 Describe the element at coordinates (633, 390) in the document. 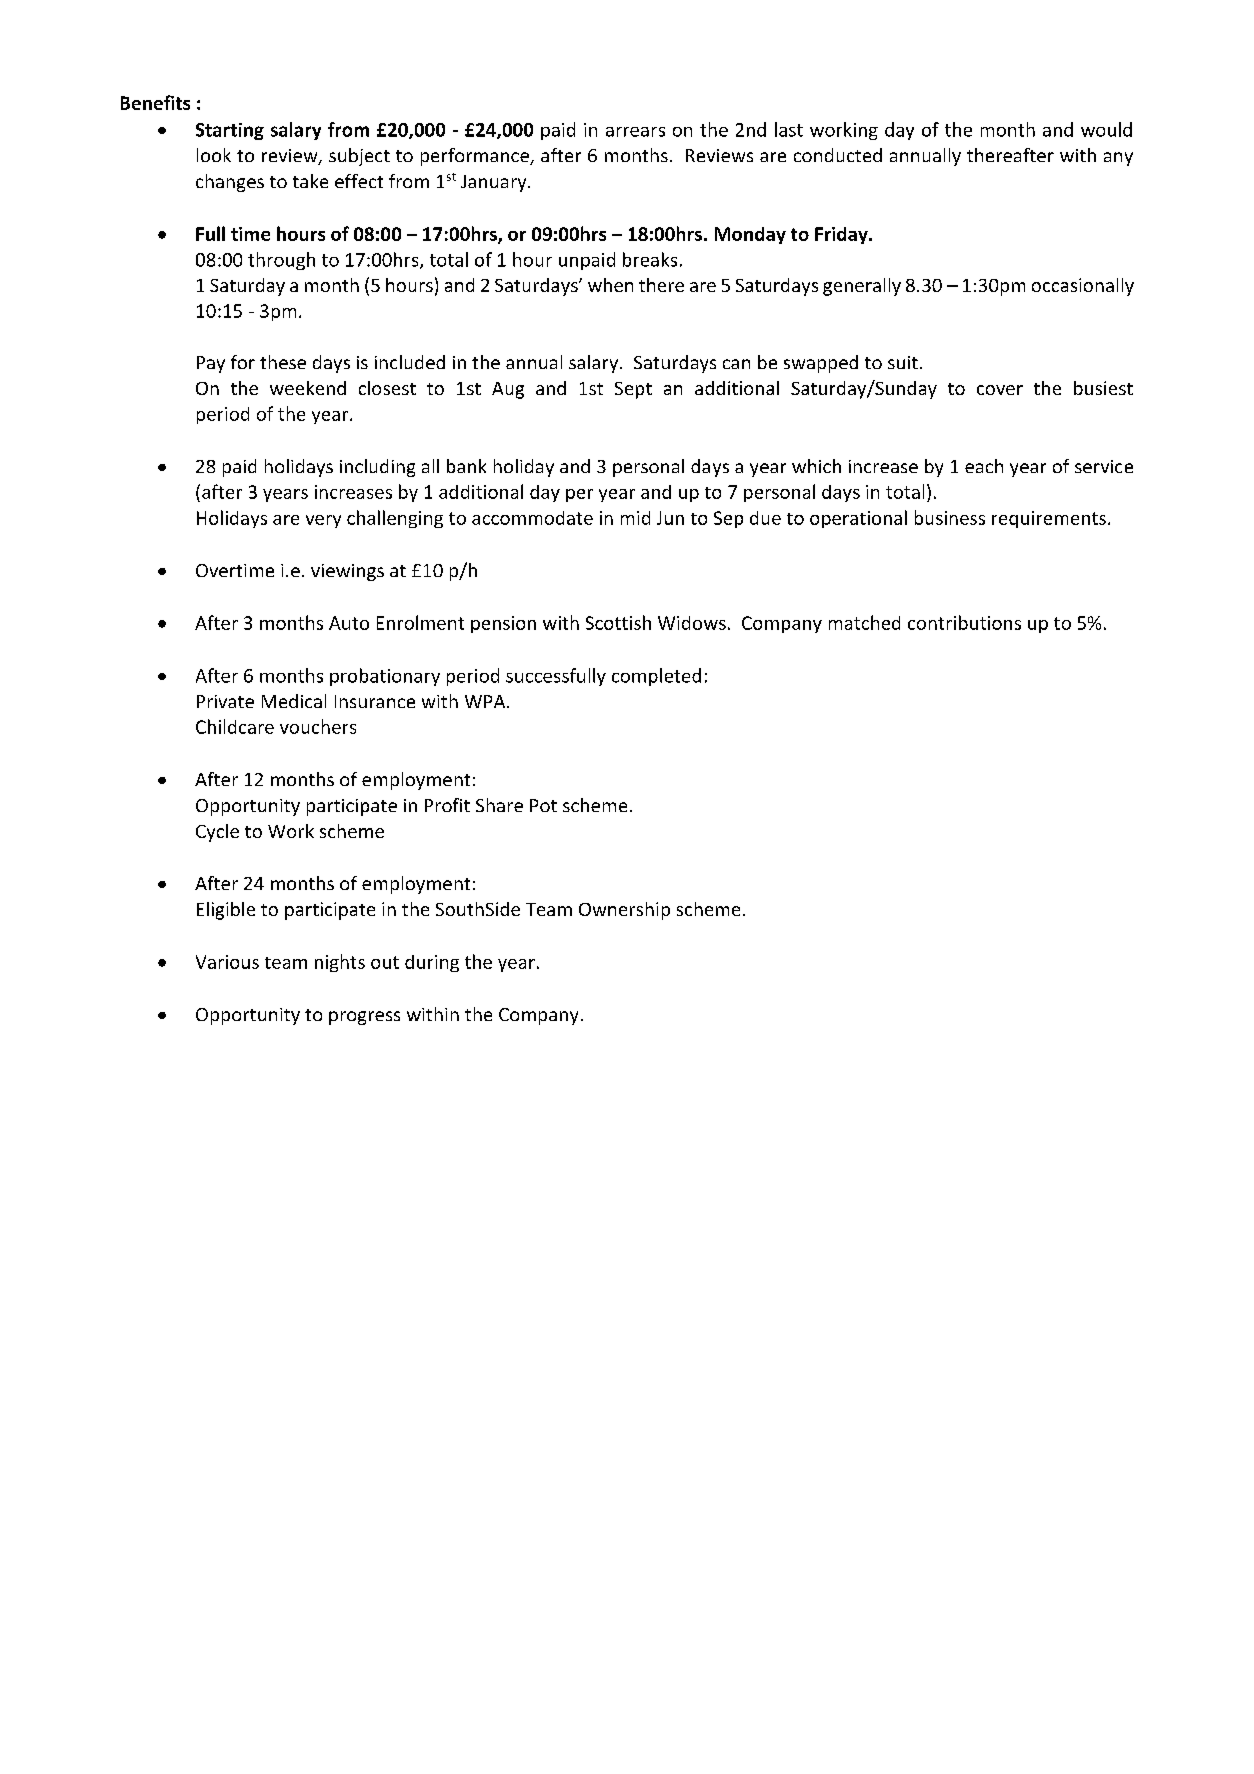

I see `Sept` at that location.
